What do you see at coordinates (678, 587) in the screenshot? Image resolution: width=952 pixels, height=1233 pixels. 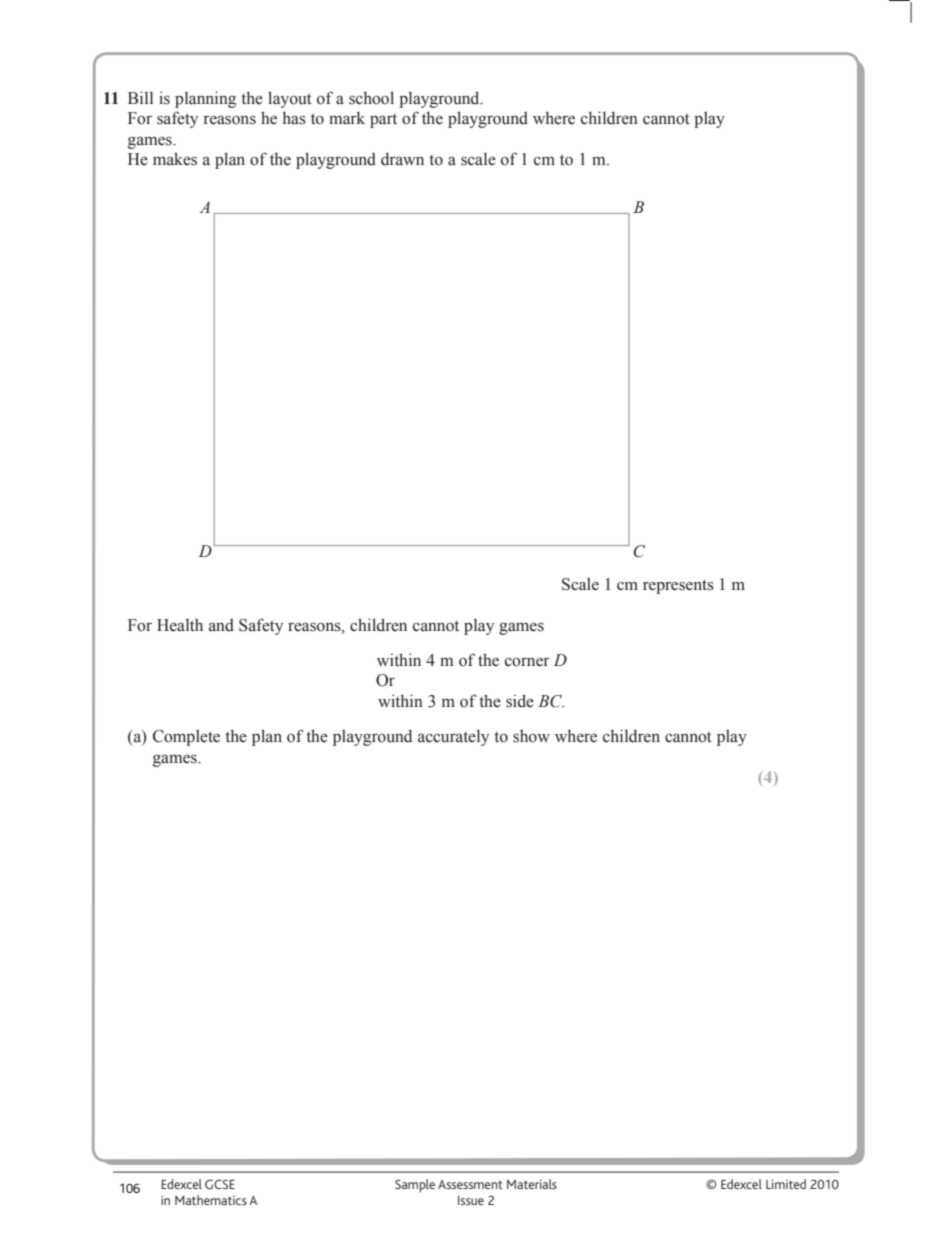 I see `represents` at bounding box center [678, 587].
